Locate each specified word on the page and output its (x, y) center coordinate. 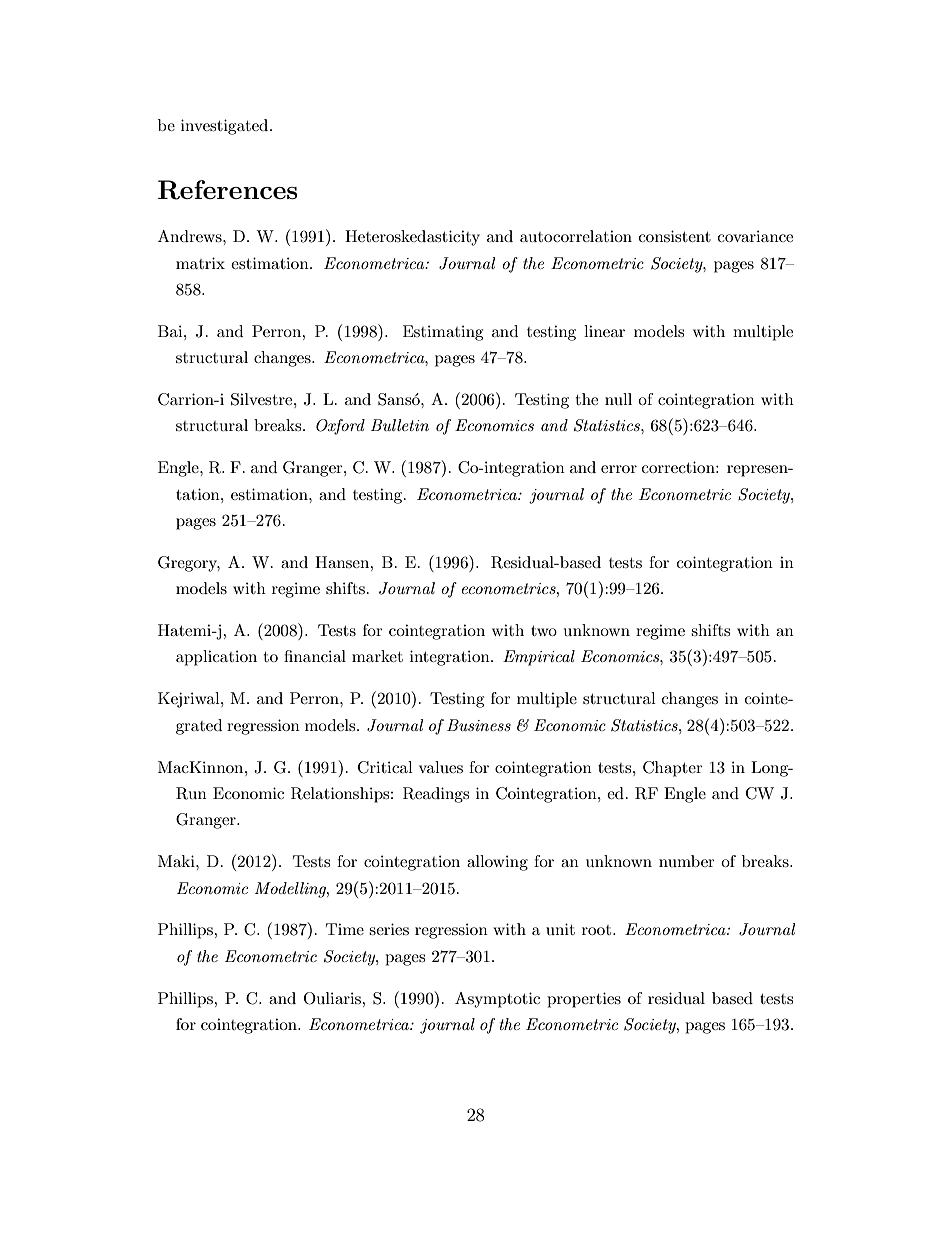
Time (345, 929)
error (619, 469)
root (598, 930)
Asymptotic (497, 1000)
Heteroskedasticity (412, 238)
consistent (675, 236)
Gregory (189, 564)
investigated (226, 127)
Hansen (343, 562)
